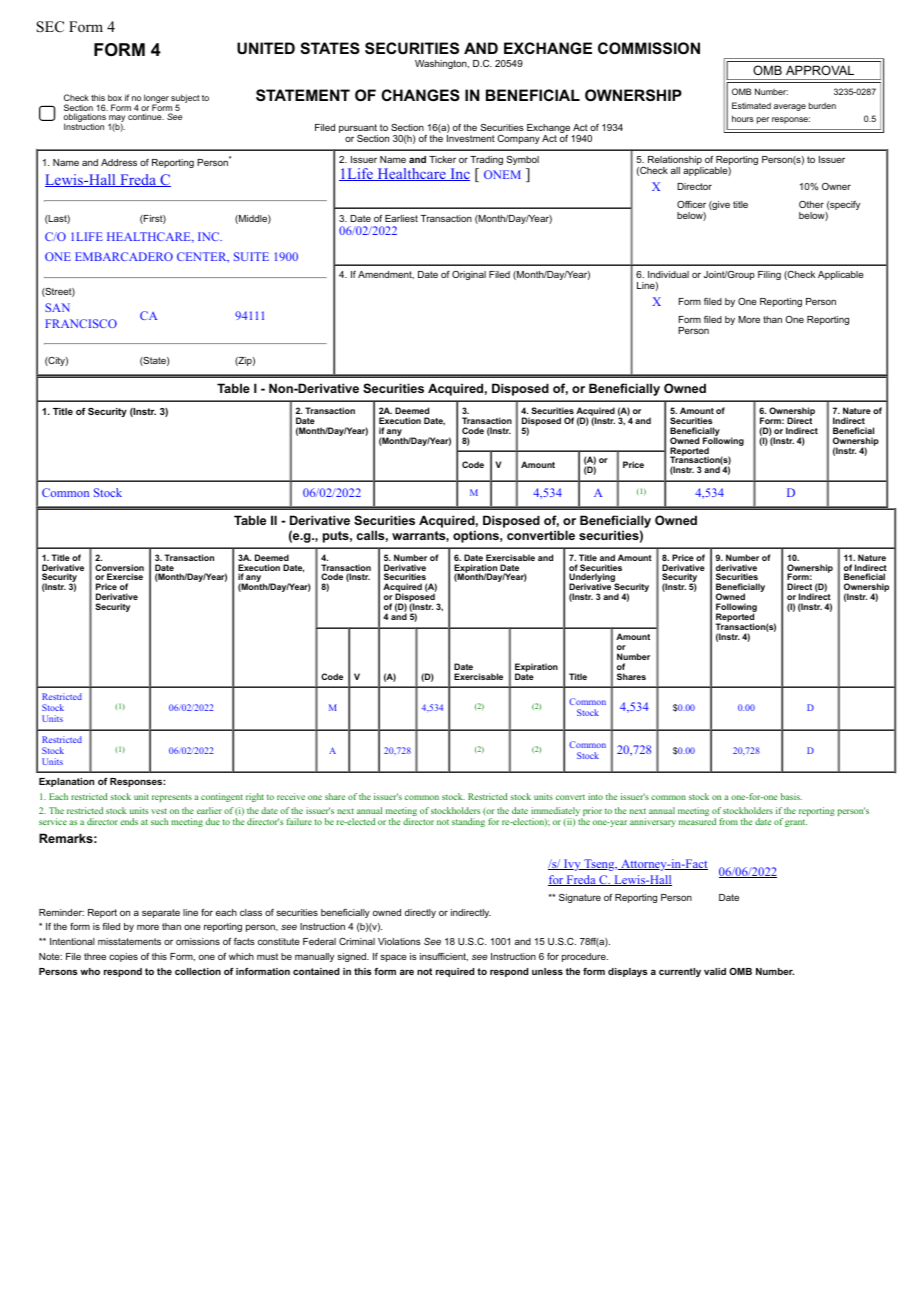 The width and height of the screenshot is (924, 1308). Describe the element at coordinates (442, 64) in the screenshot. I see `Washington` at that location.
